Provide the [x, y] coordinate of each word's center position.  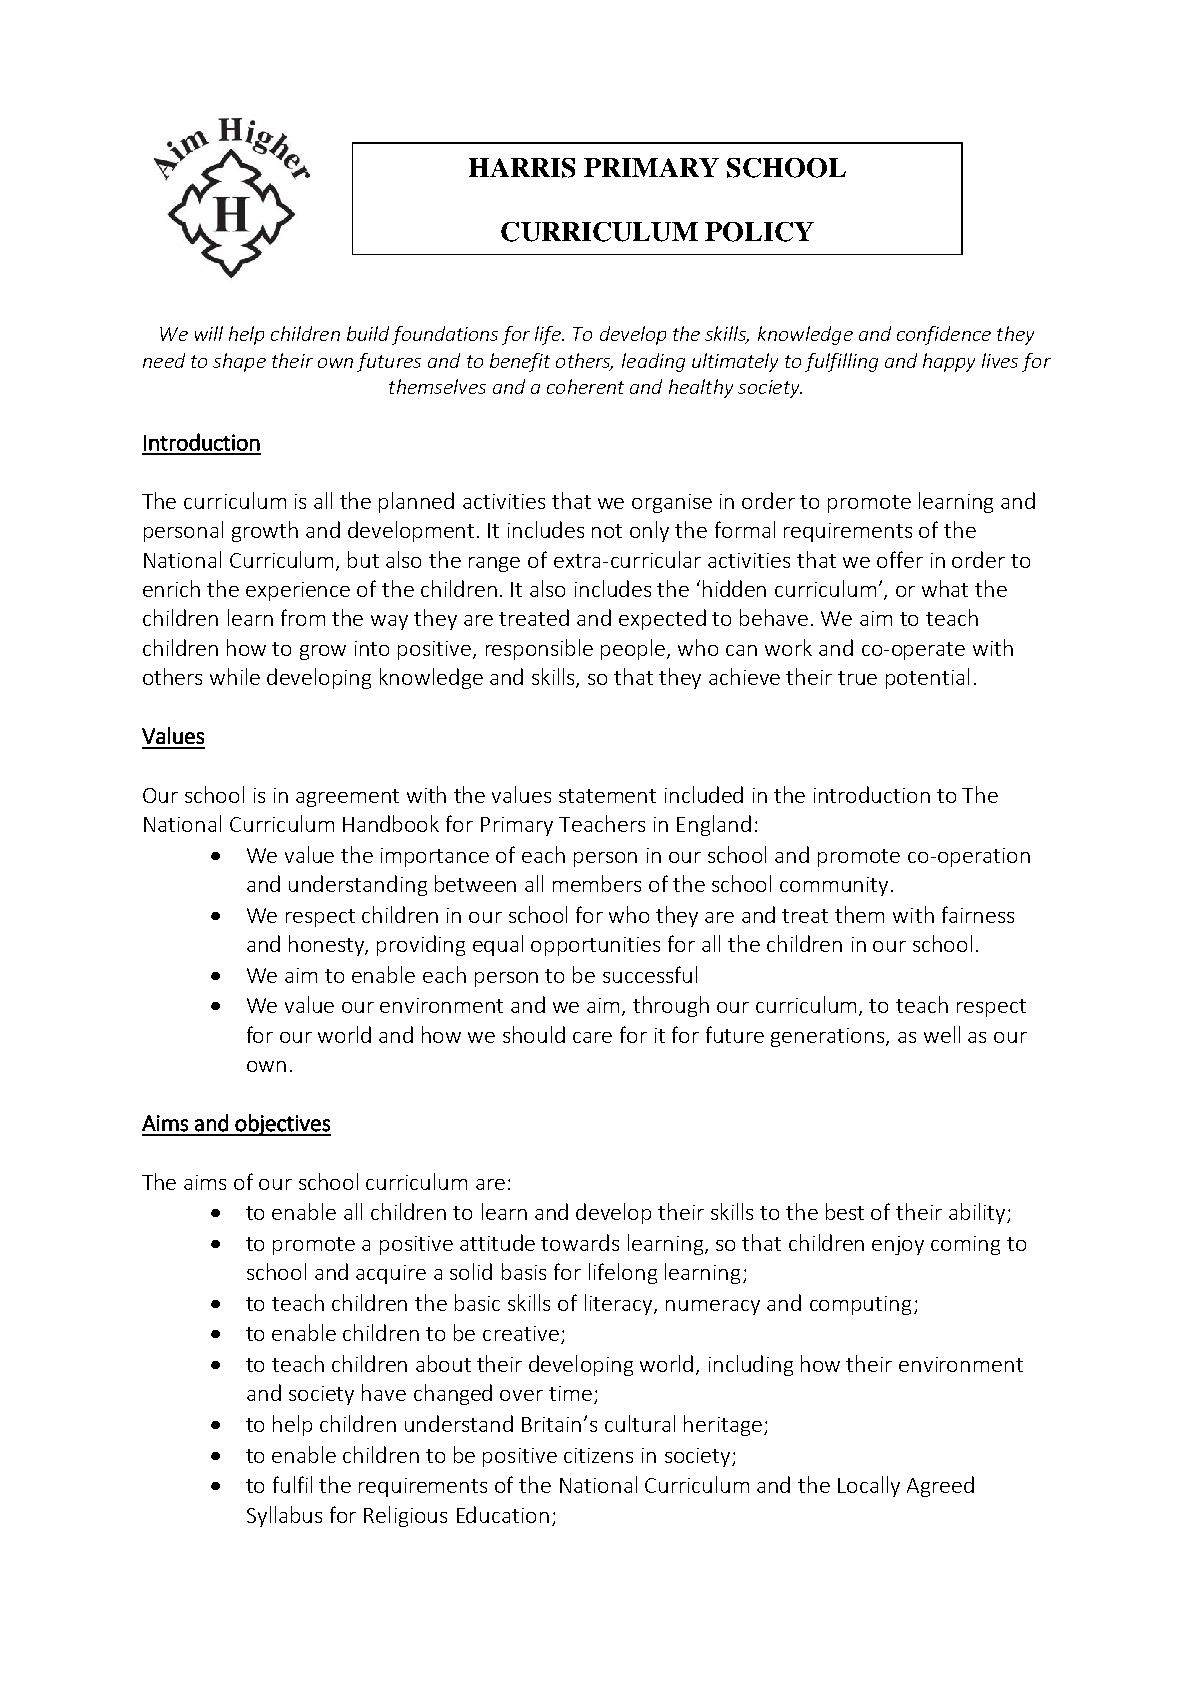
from [303, 617]
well [942, 1034]
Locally [869, 1486]
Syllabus [284, 1516]
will [209, 333]
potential [927, 678]
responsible [539, 649]
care [592, 1037]
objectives [282, 1125]
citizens [598, 1455]
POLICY [759, 232]
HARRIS [522, 168]
